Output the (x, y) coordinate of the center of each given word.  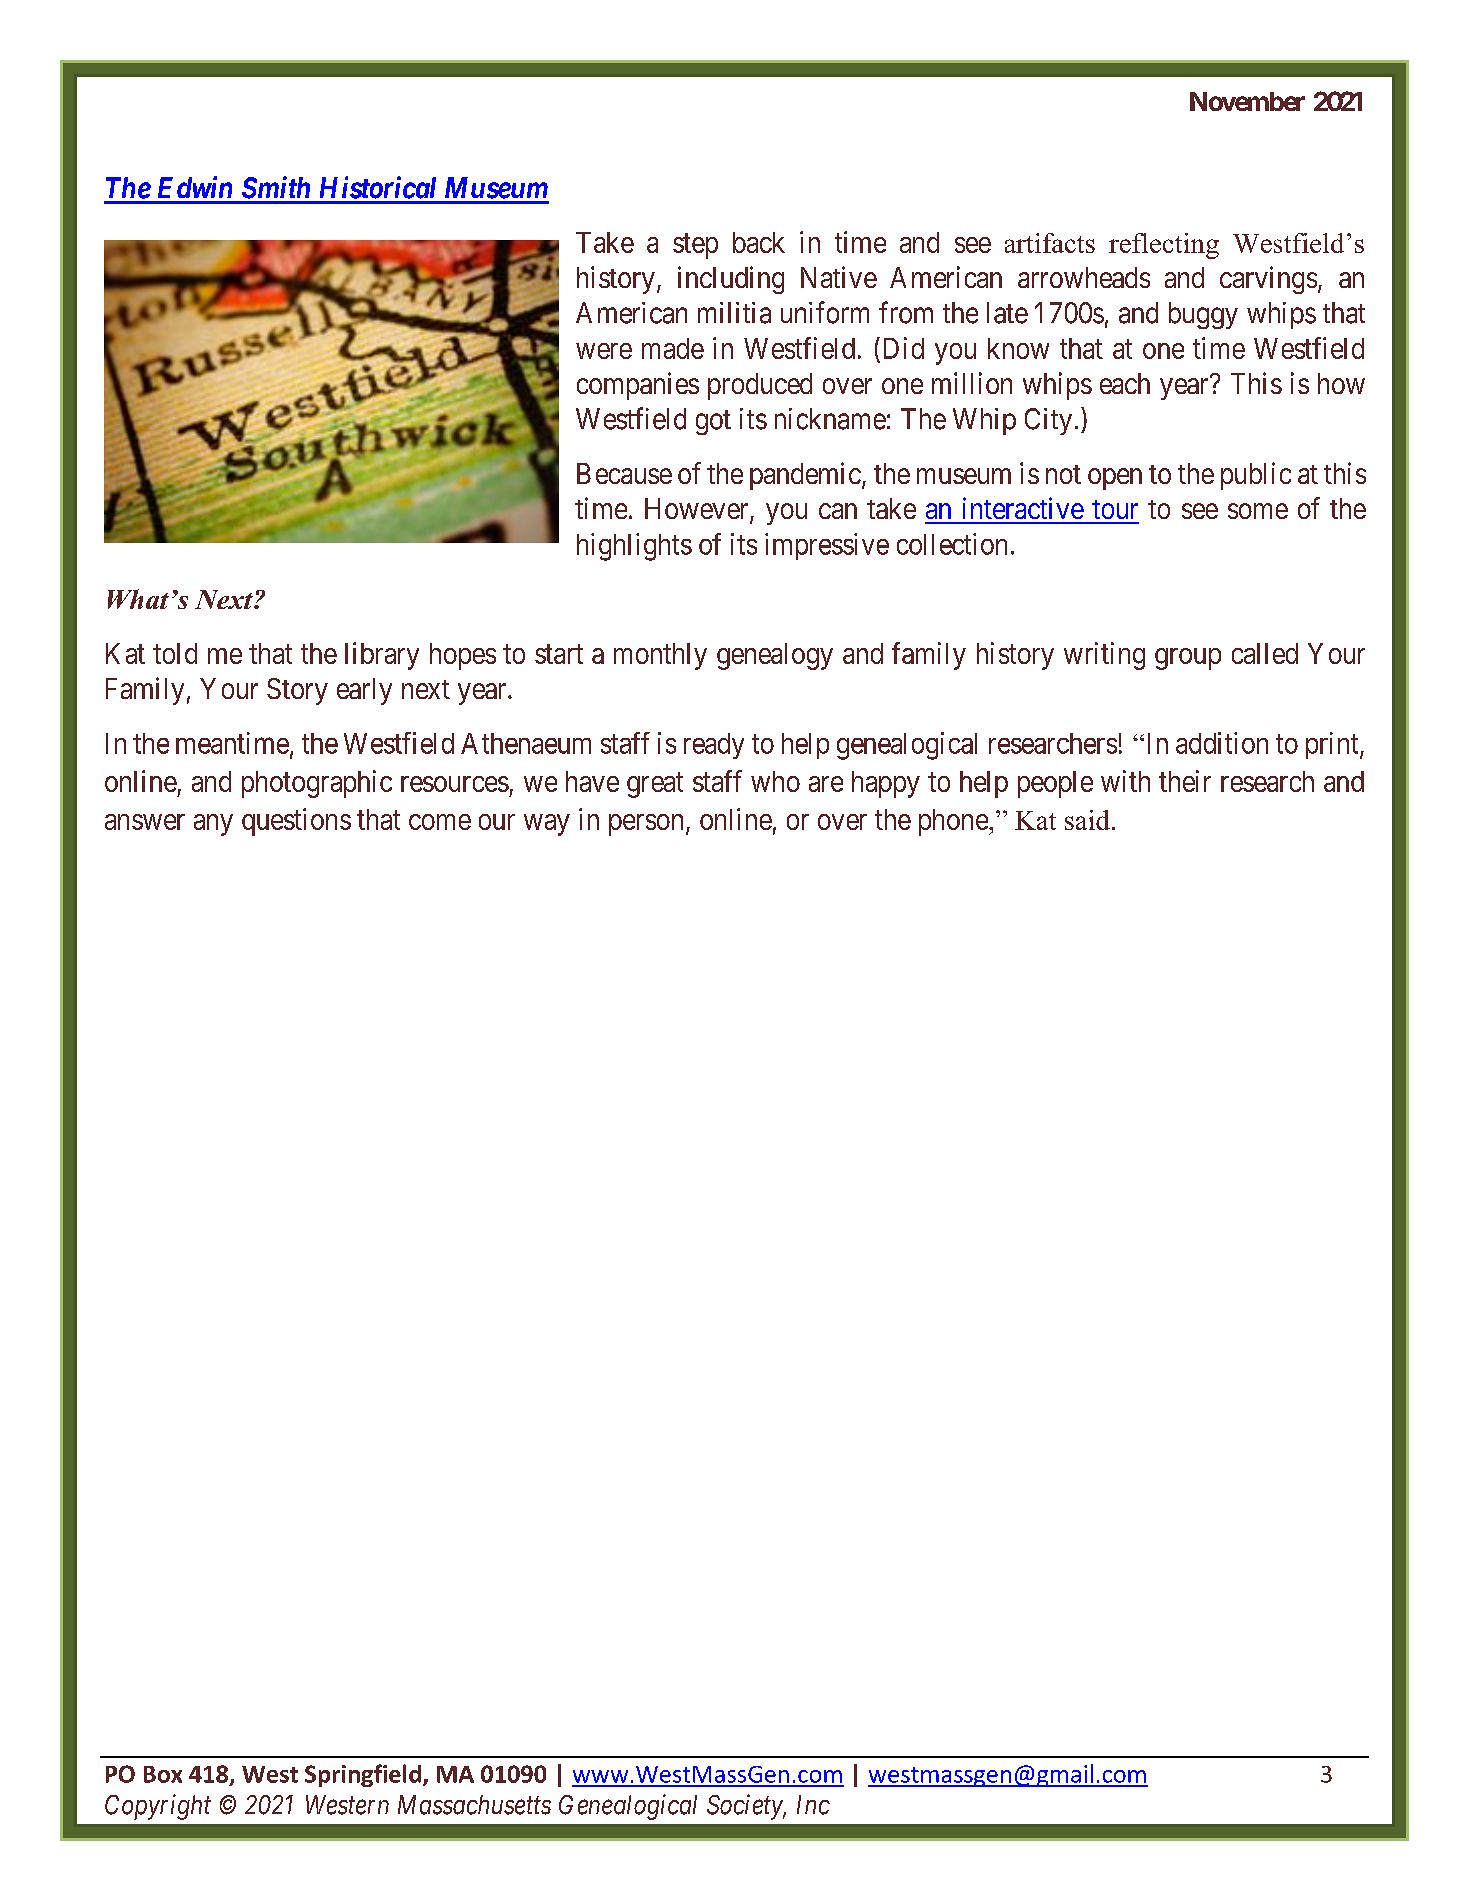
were (604, 351)
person (646, 825)
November (1247, 101)
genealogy (775, 656)
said (1087, 820)
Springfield (363, 1775)
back (759, 242)
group (1188, 659)
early (364, 691)
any (213, 825)
